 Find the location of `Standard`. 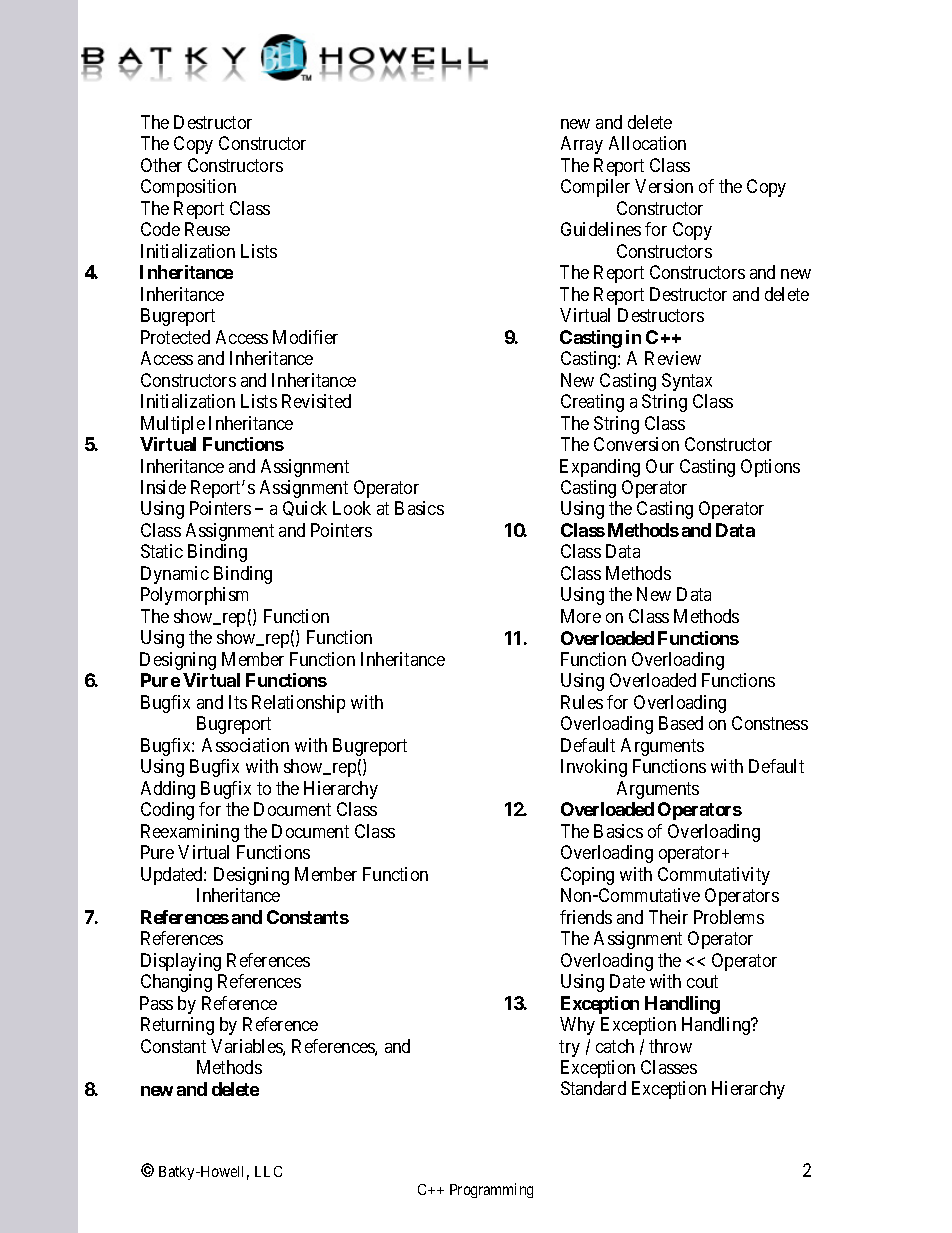

Standard is located at coordinates (593, 1088).
